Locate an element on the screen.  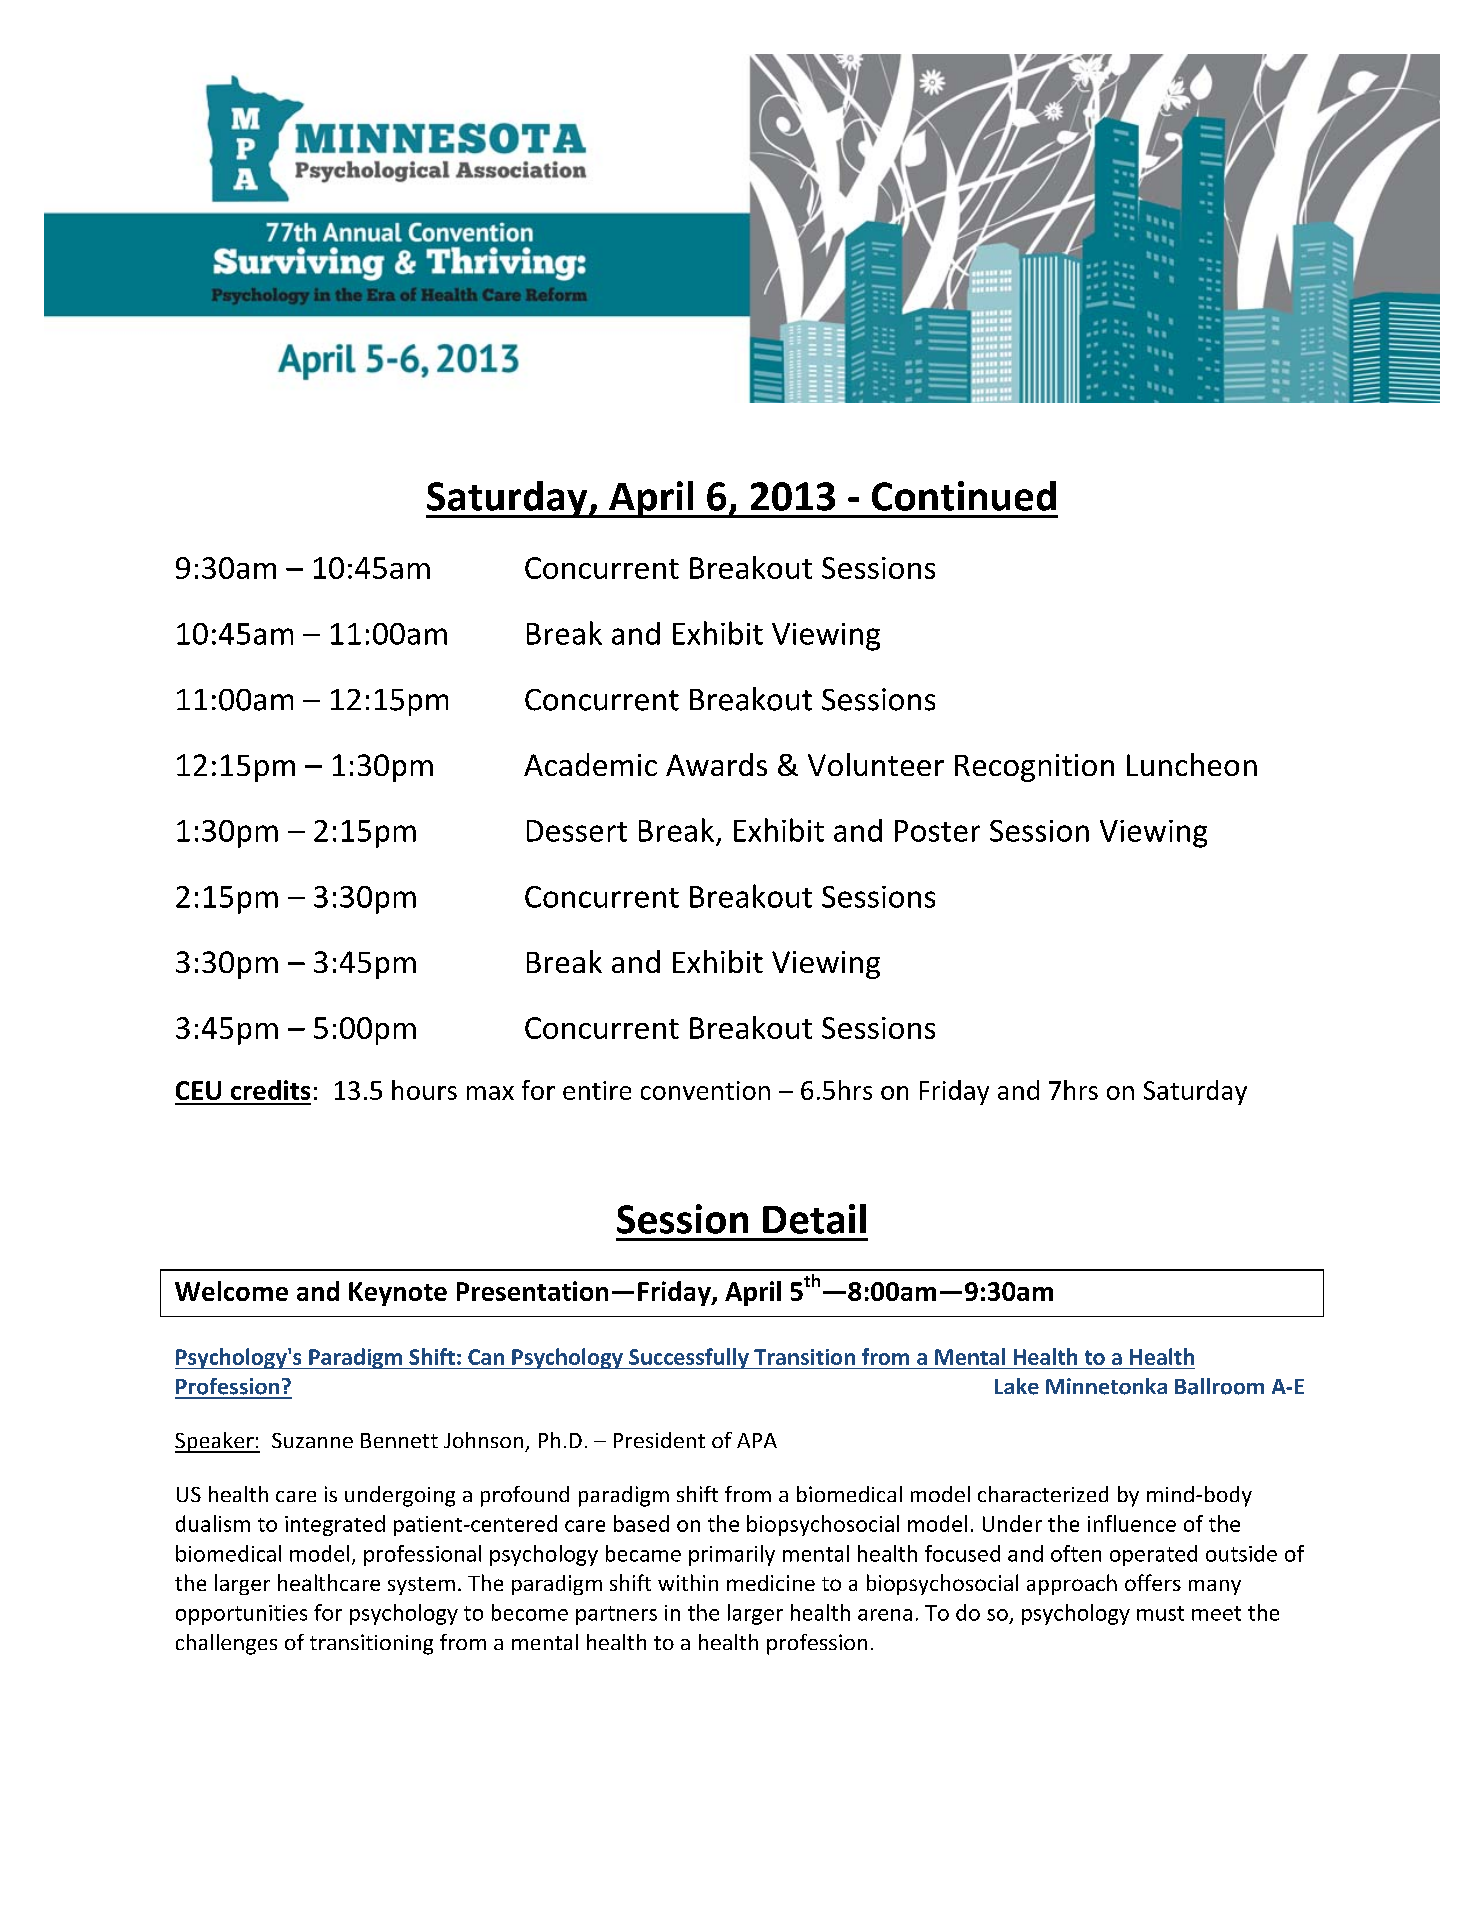
hours is located at coordinates (424, 1090).
